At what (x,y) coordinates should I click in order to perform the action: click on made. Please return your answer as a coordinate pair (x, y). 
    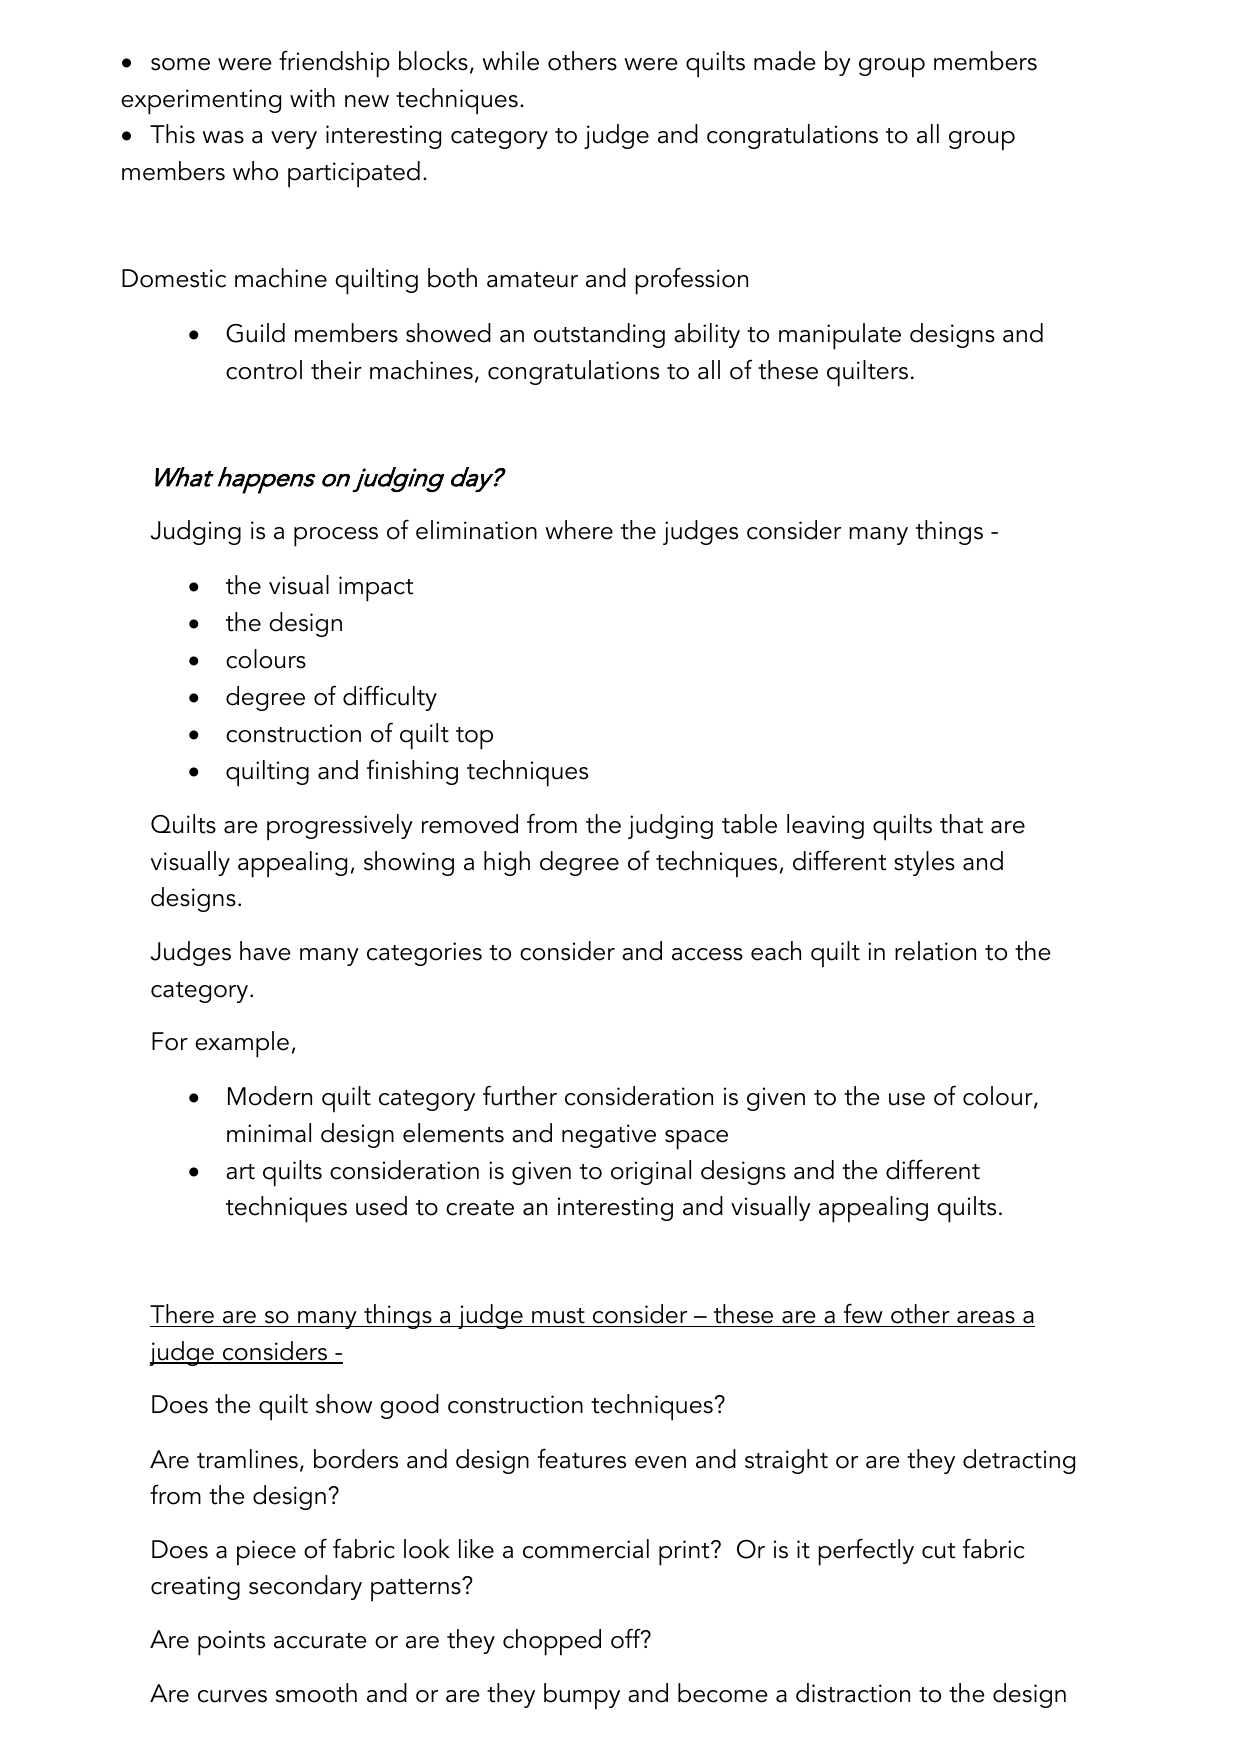
    Looking at the image, I should click on (785, 61).
